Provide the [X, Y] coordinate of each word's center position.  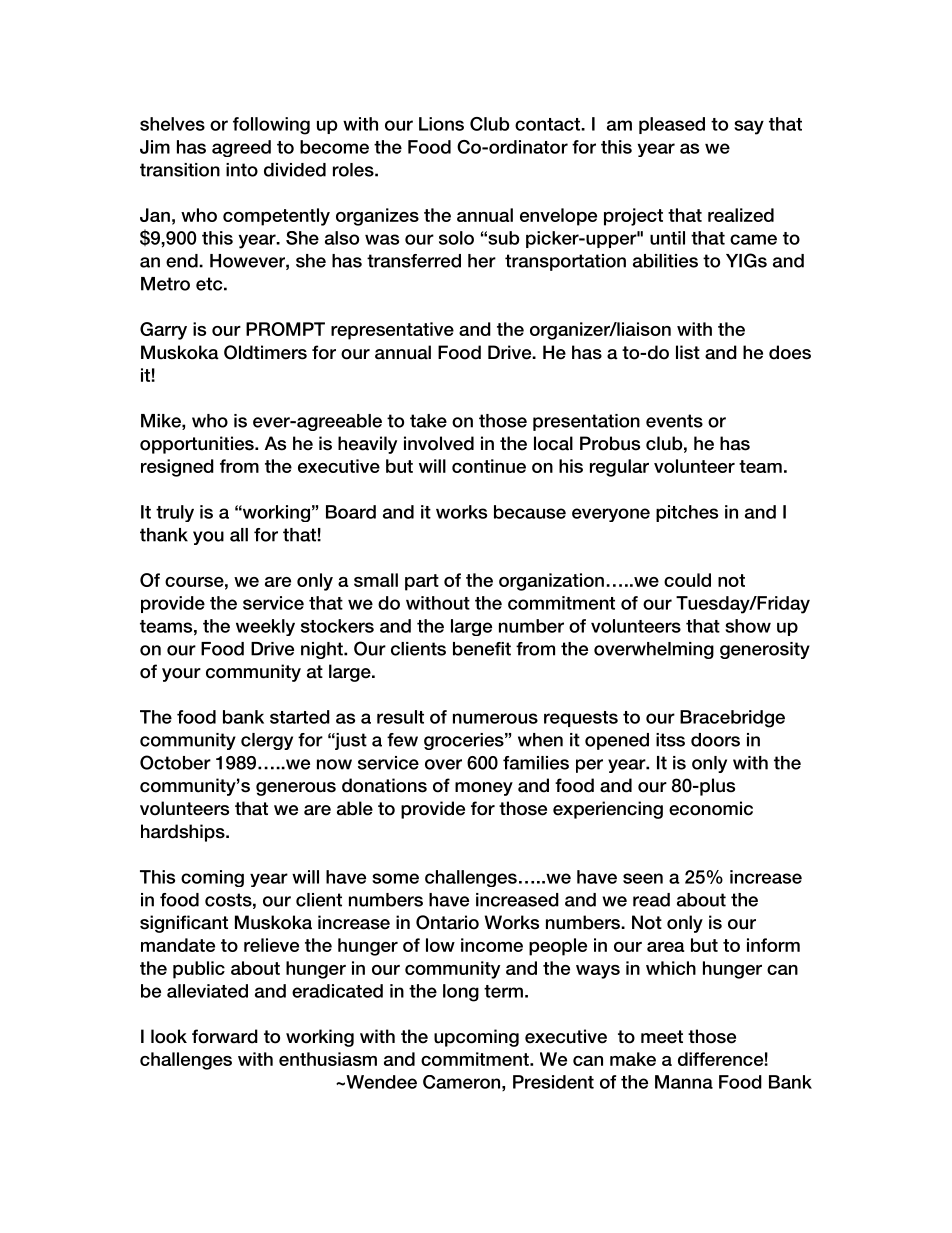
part [422, 582]
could [687, 580]
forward [225, 1036]
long [461, 993]
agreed [241, 148]
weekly [265, 627]
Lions [441, 124]
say [749, 127]
